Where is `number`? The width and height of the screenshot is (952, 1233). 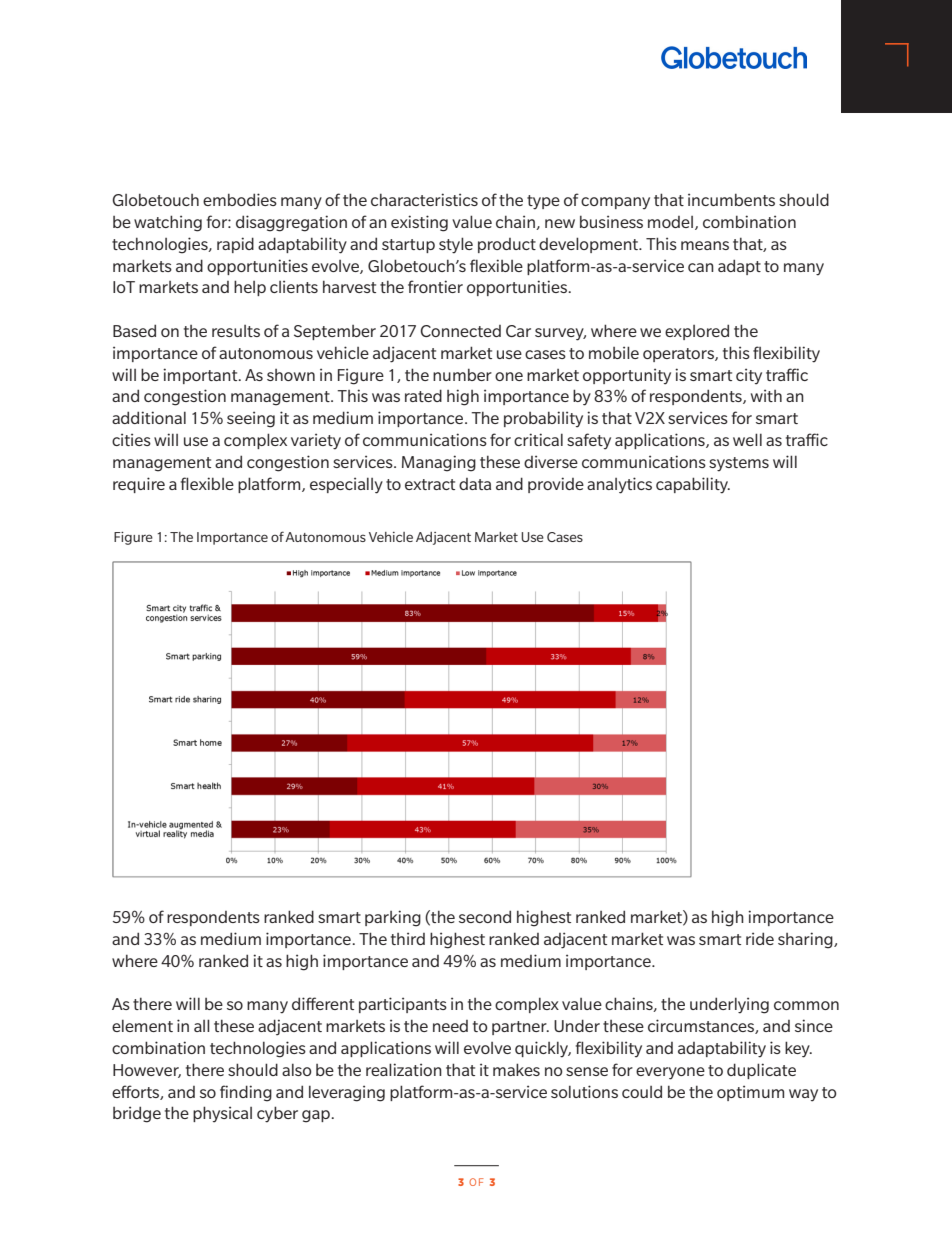
number is located at coordinates (462, 374).
